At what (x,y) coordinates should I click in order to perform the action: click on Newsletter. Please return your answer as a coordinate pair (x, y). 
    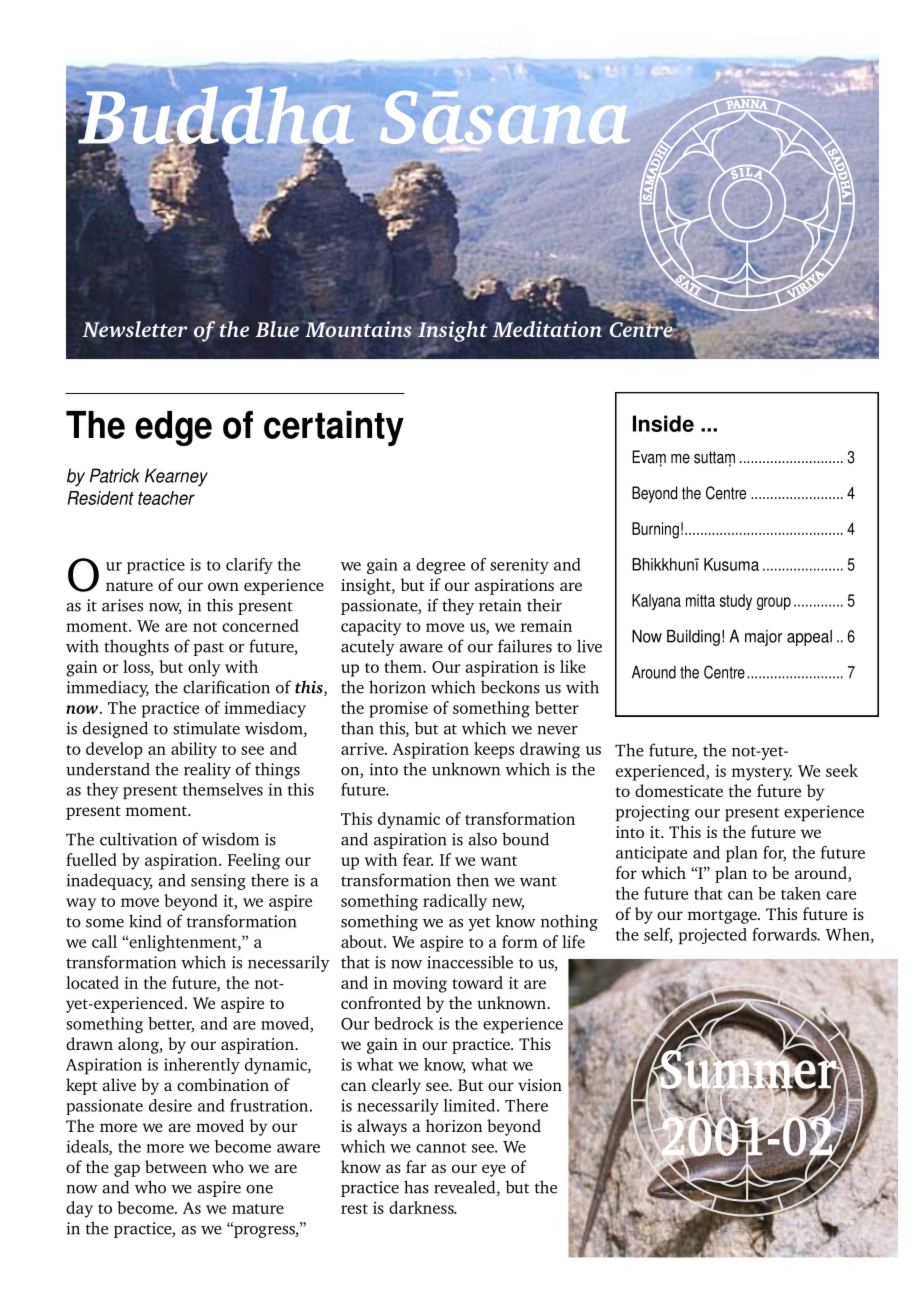
    Looking at the image, I should click on (134, 329).
